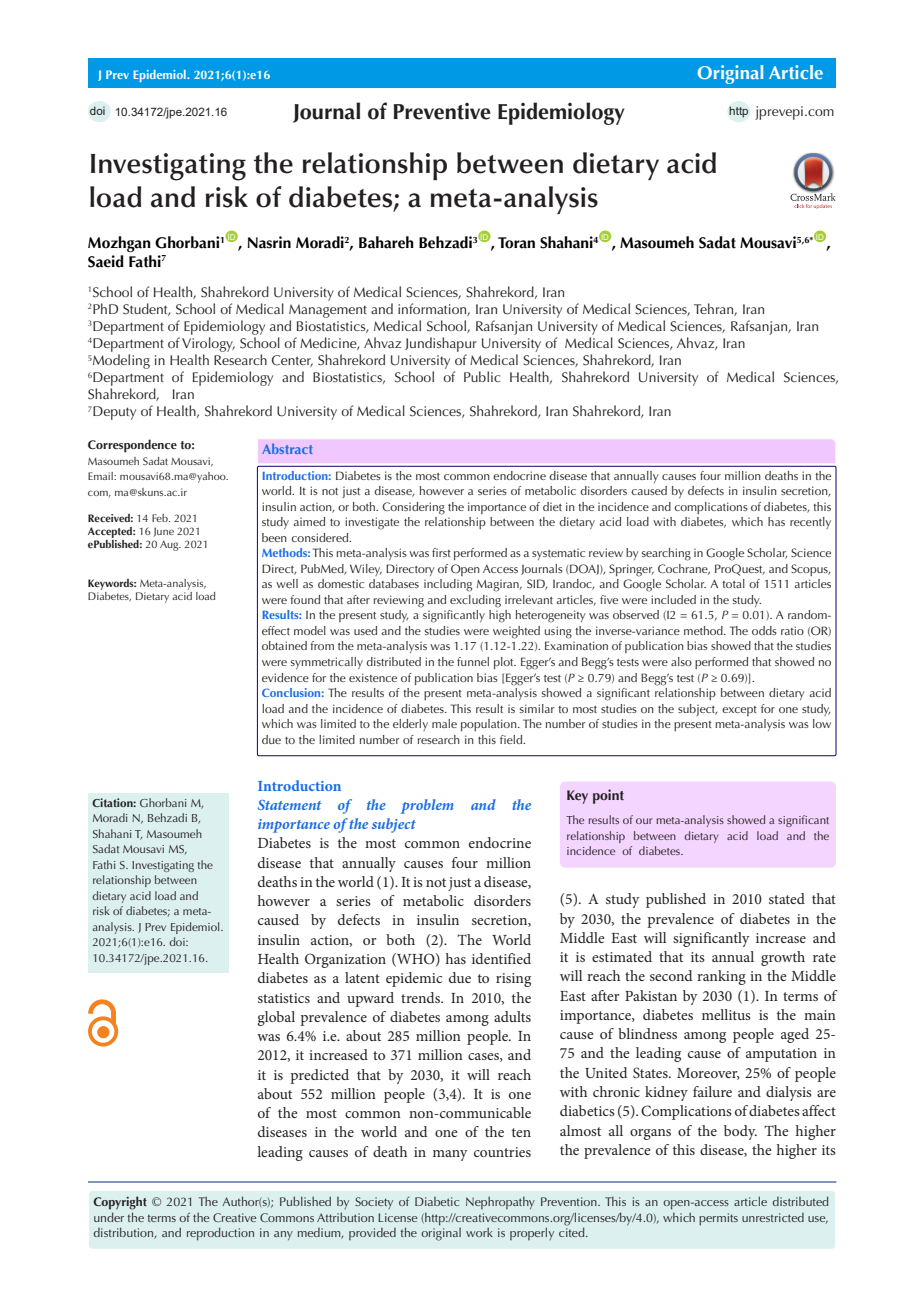 The width and height of the screenshot is (924, 1308). What do you see at coordinates (721, 977) in the screenshot?
I see `ranking` at bounding box center [721, 977].
